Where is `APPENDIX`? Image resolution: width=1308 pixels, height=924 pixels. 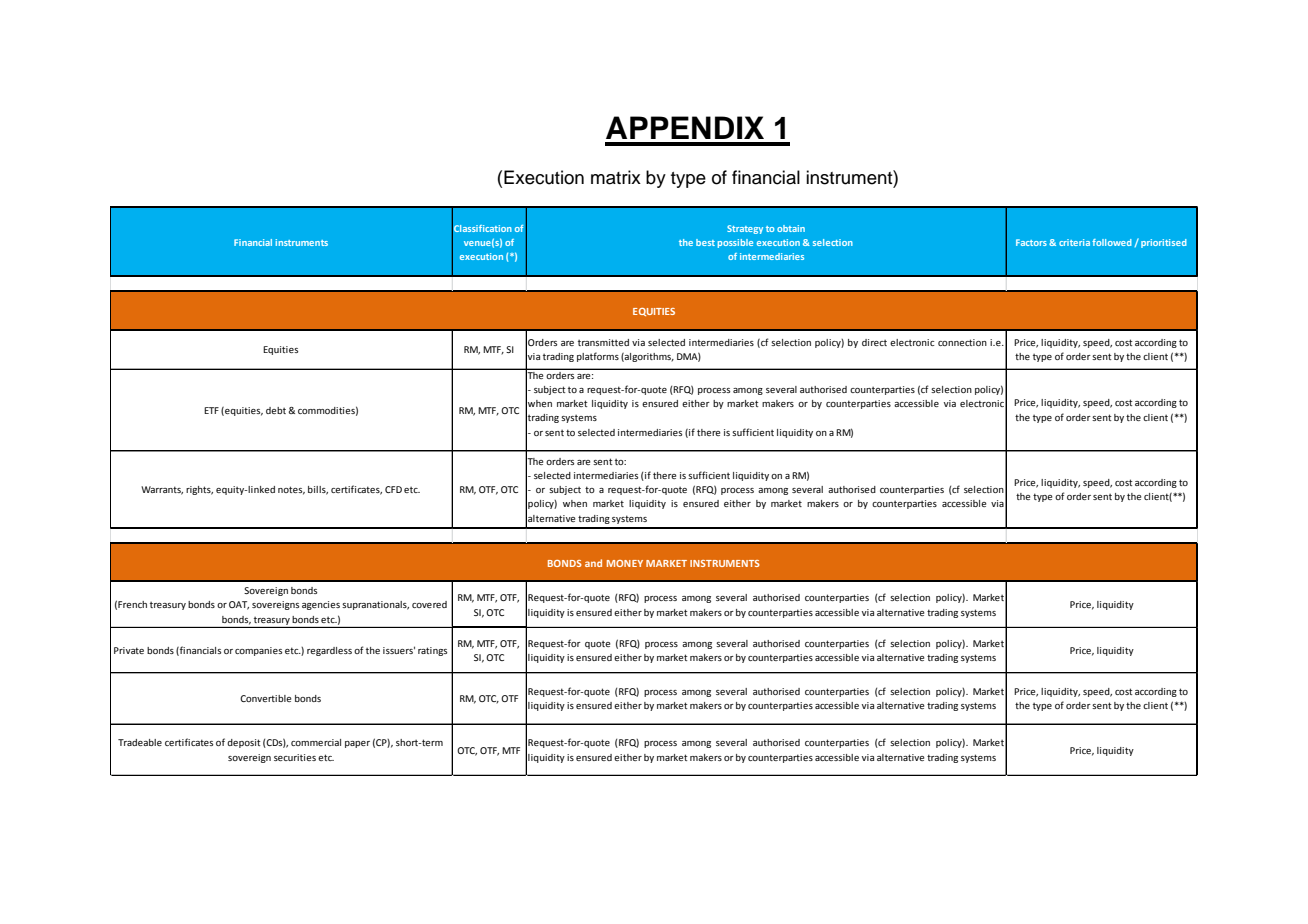 APPENDIX is located at coordinates (685, 127).
